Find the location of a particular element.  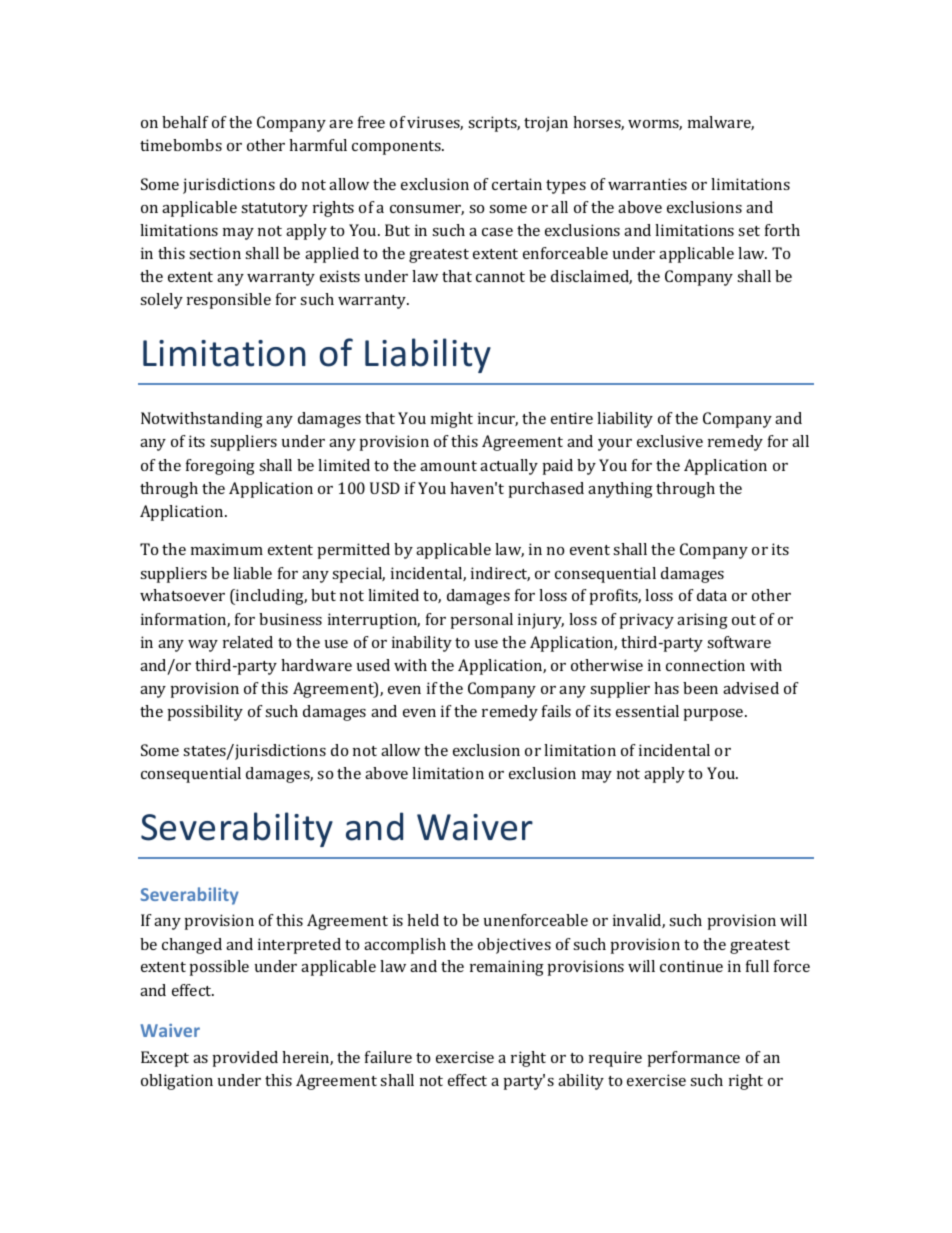

anything is located at coordinates (620, 490).
